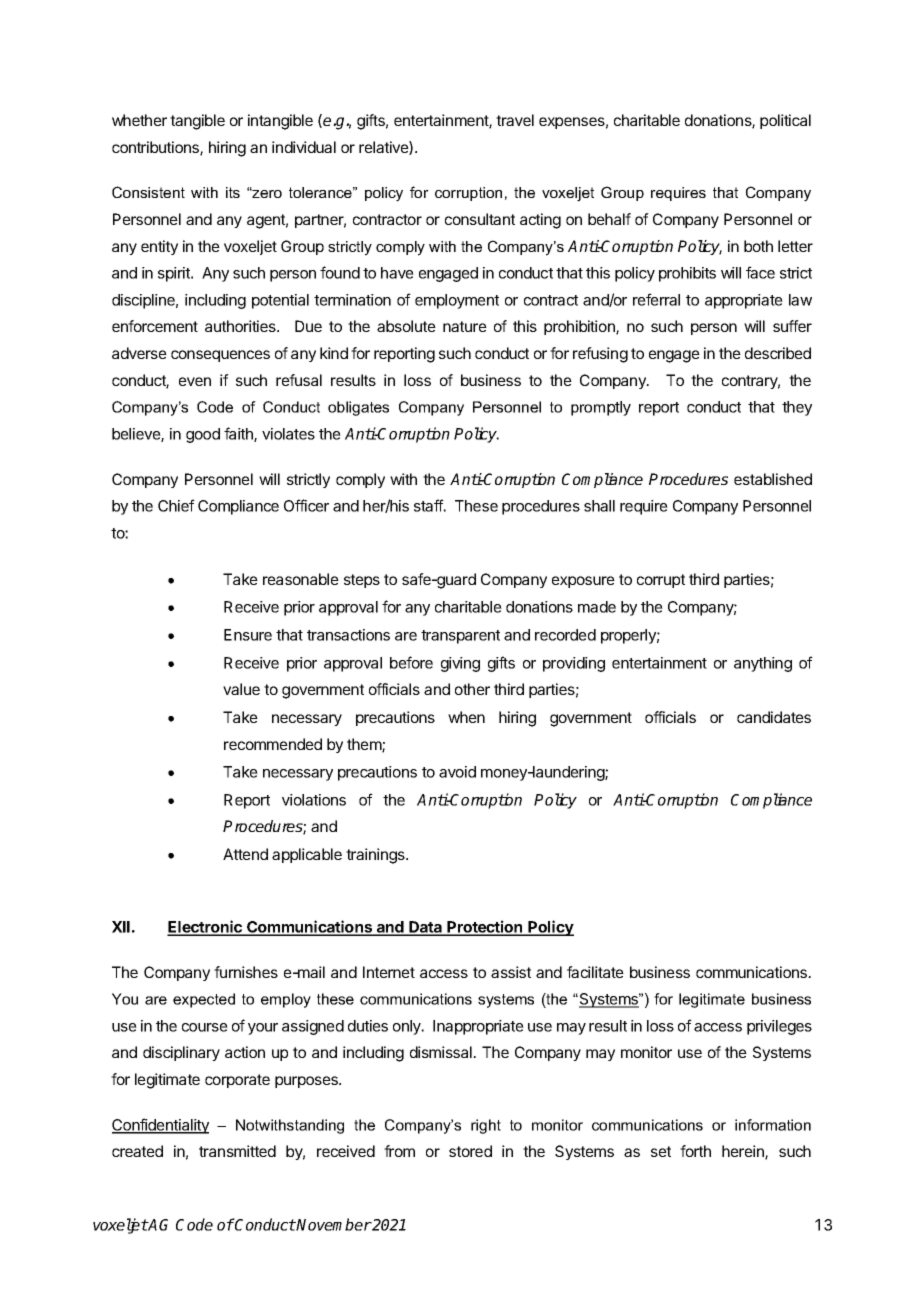  What do you see at coordinates (237, 1151) in the screenshot?
I see `transmitted` at bounding box center [237, 1151].
